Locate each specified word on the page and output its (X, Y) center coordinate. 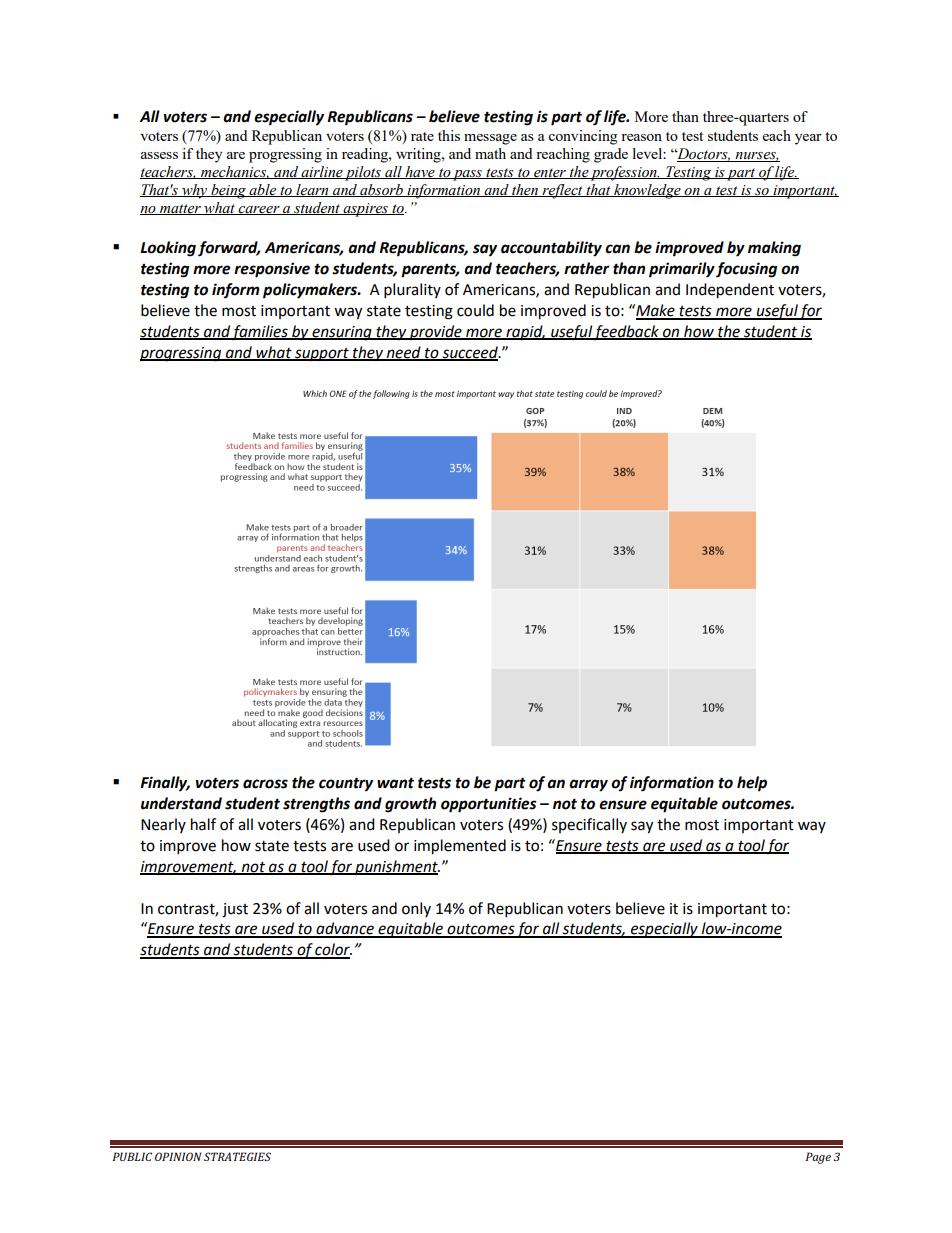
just (235, 910)
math (490, 153)
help (752, 784)
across (265, 784)
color (333, 950)
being (228, 191)
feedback (627, 332)
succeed (470, 353)
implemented (460, 847)
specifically (589, 825)
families (260, 332)
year (808, 139)
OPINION (178, 1156)
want (395, 783)
